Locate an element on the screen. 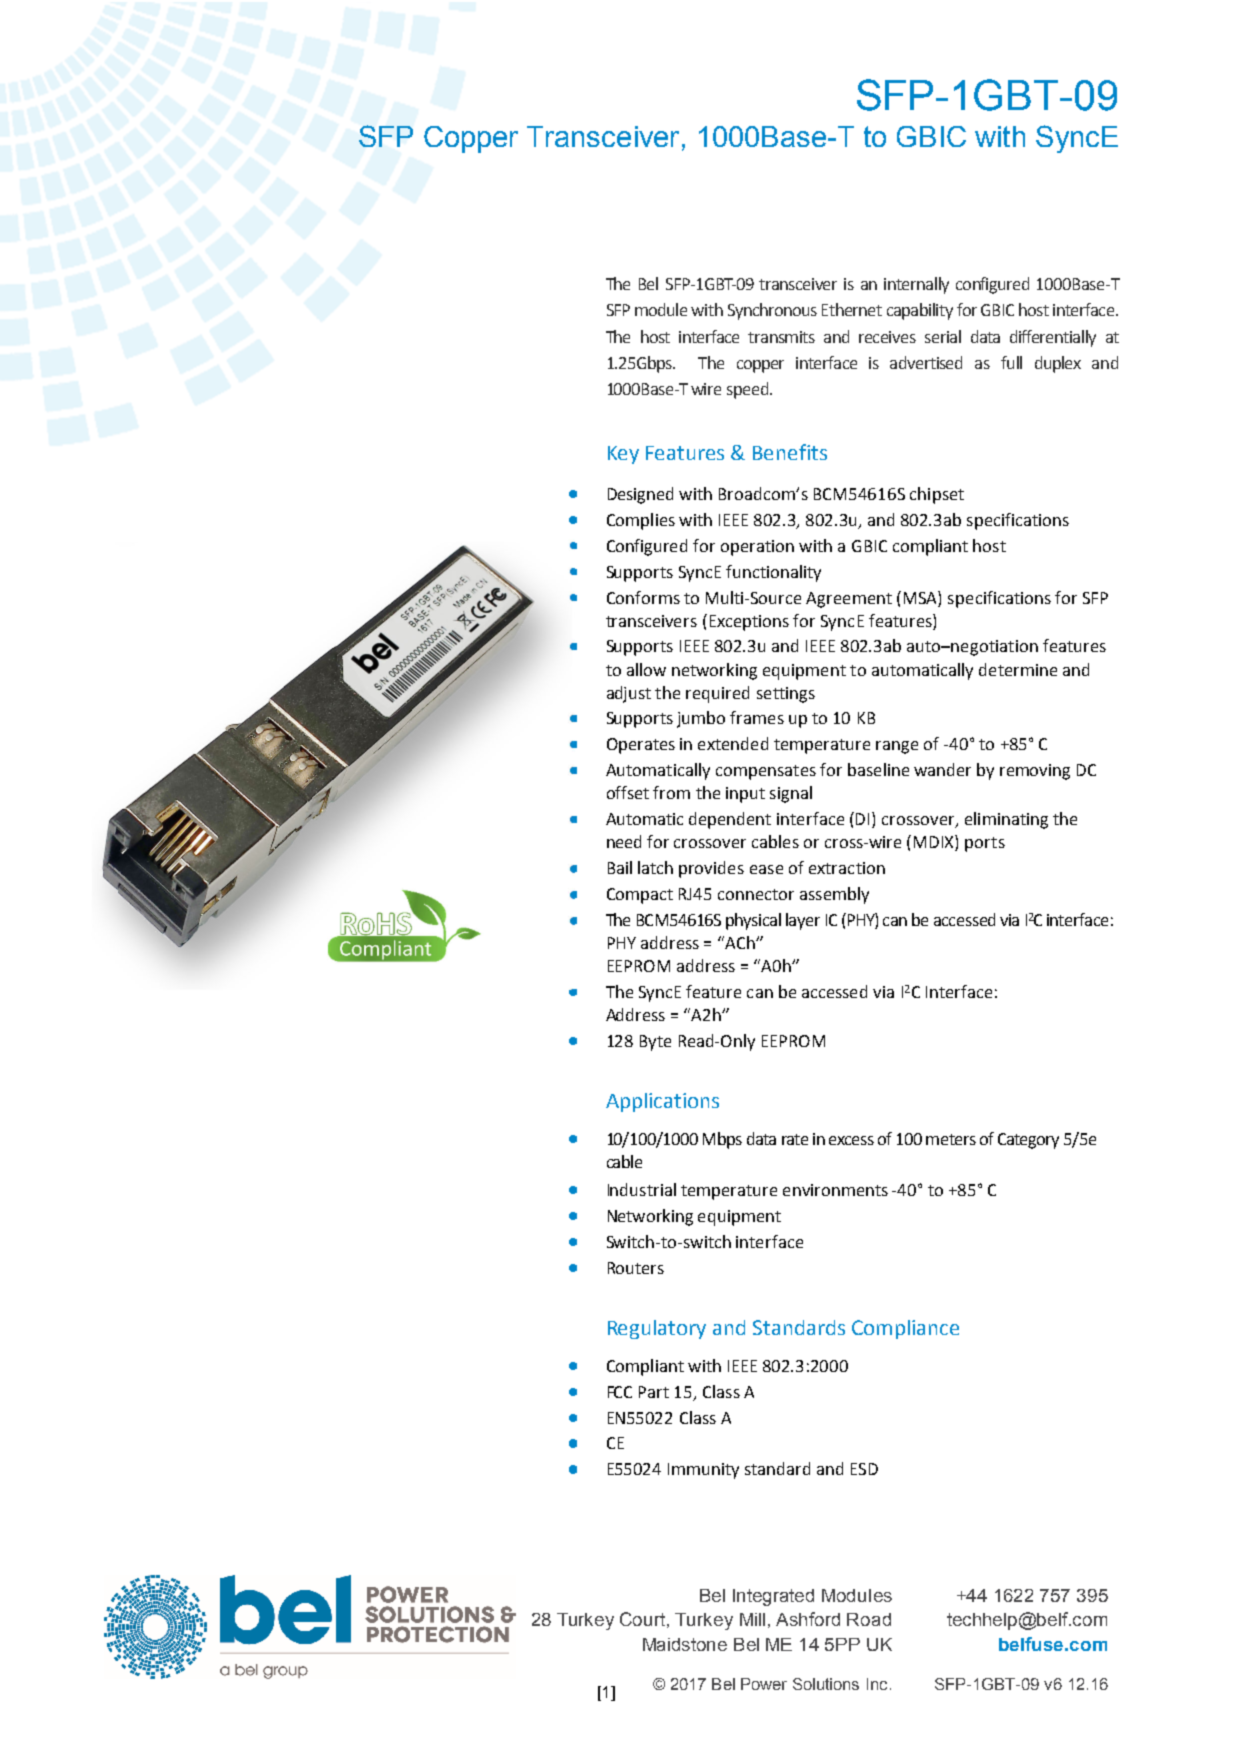 The width and height of the screenshot is (1241, 1755). determine is located at coordinates (1018, 669).
